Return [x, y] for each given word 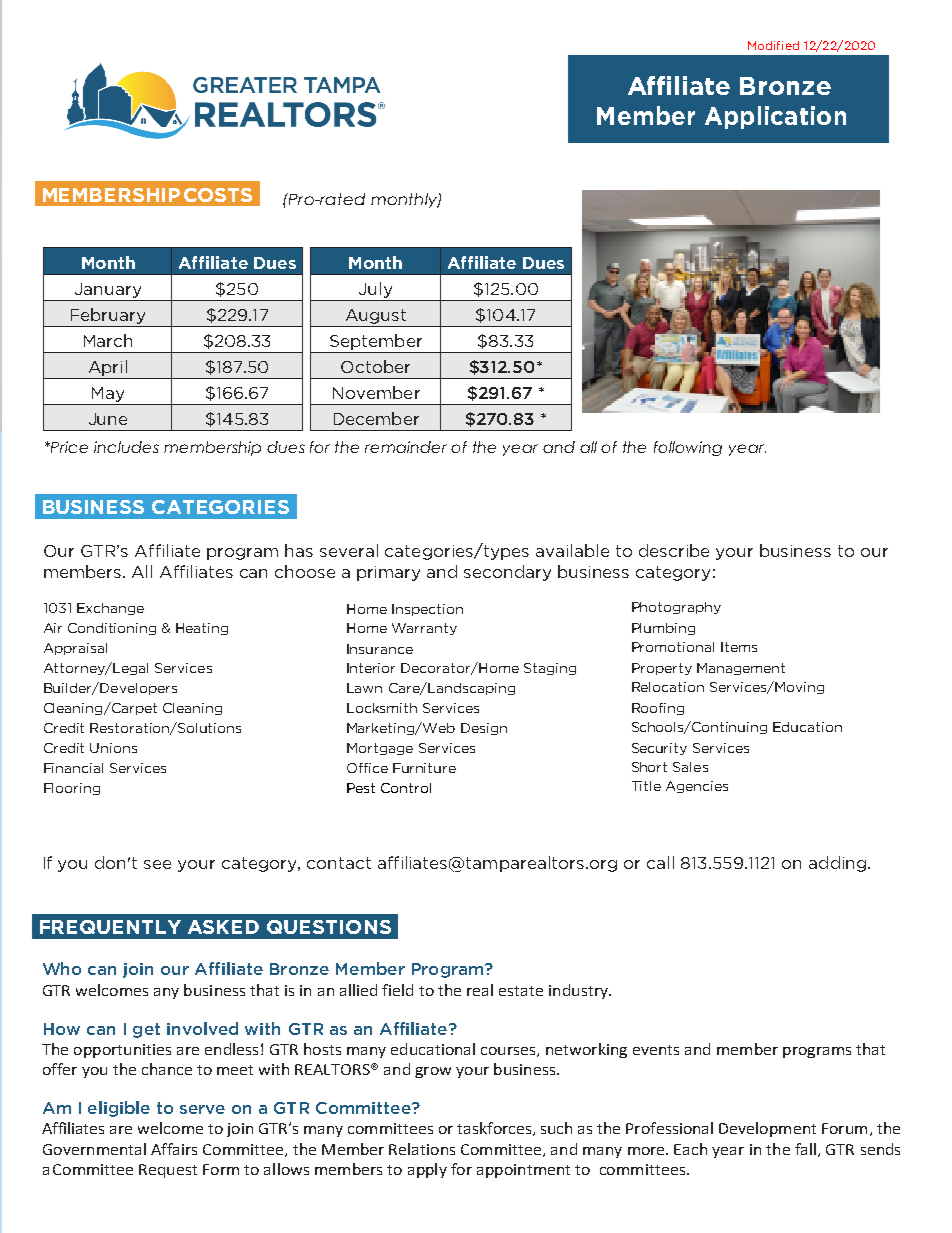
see [157, 864]
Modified [773, 45]
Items [739, 647]
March [108, 340]
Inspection [427, 610]
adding [837, 864]
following [688, 448]
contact [339, 863]
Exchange [110, 609]
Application [775, 117]
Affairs [174, 1149]
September [376, 342]
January [108, 290]
